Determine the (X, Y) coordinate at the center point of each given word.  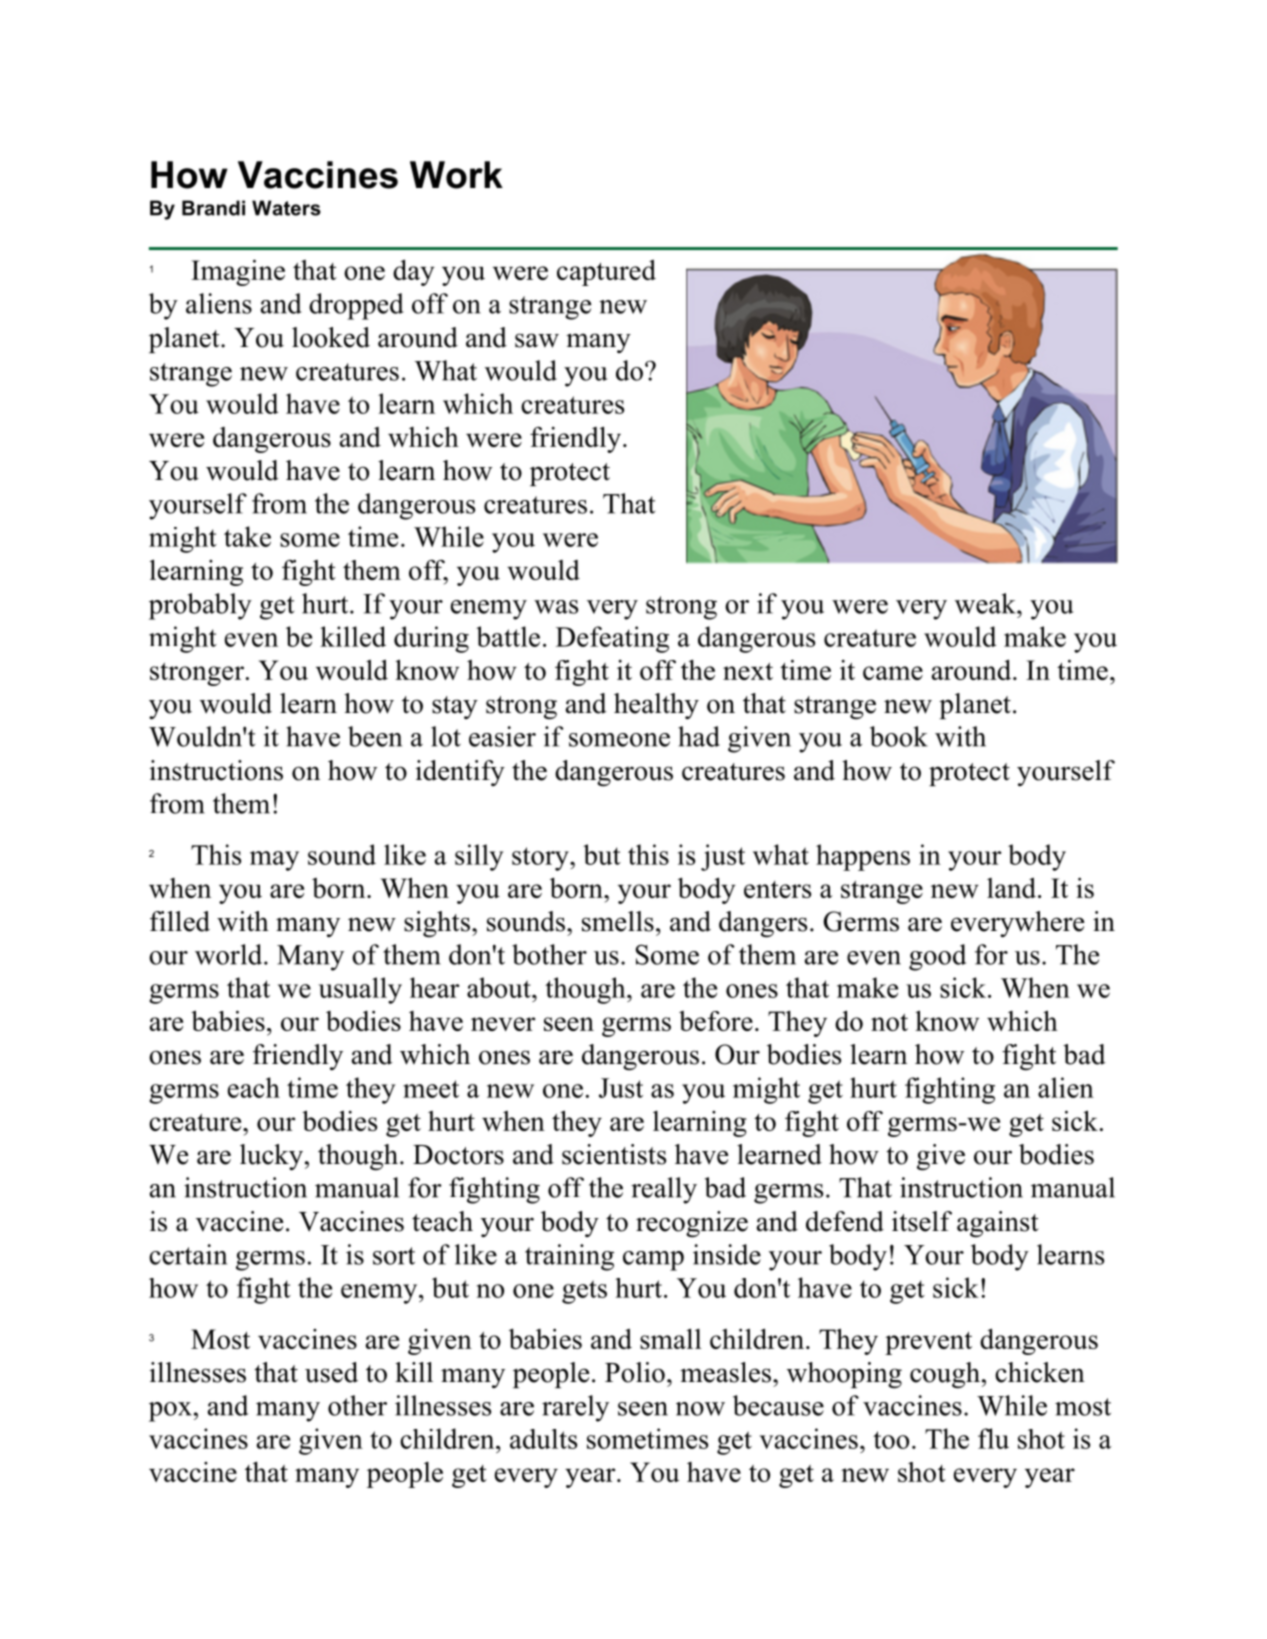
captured (606, 272)
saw (537, 340)
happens (863, 857)
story (541, 859)
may (274, 861)
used (331, 1372)
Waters (286, 208)
